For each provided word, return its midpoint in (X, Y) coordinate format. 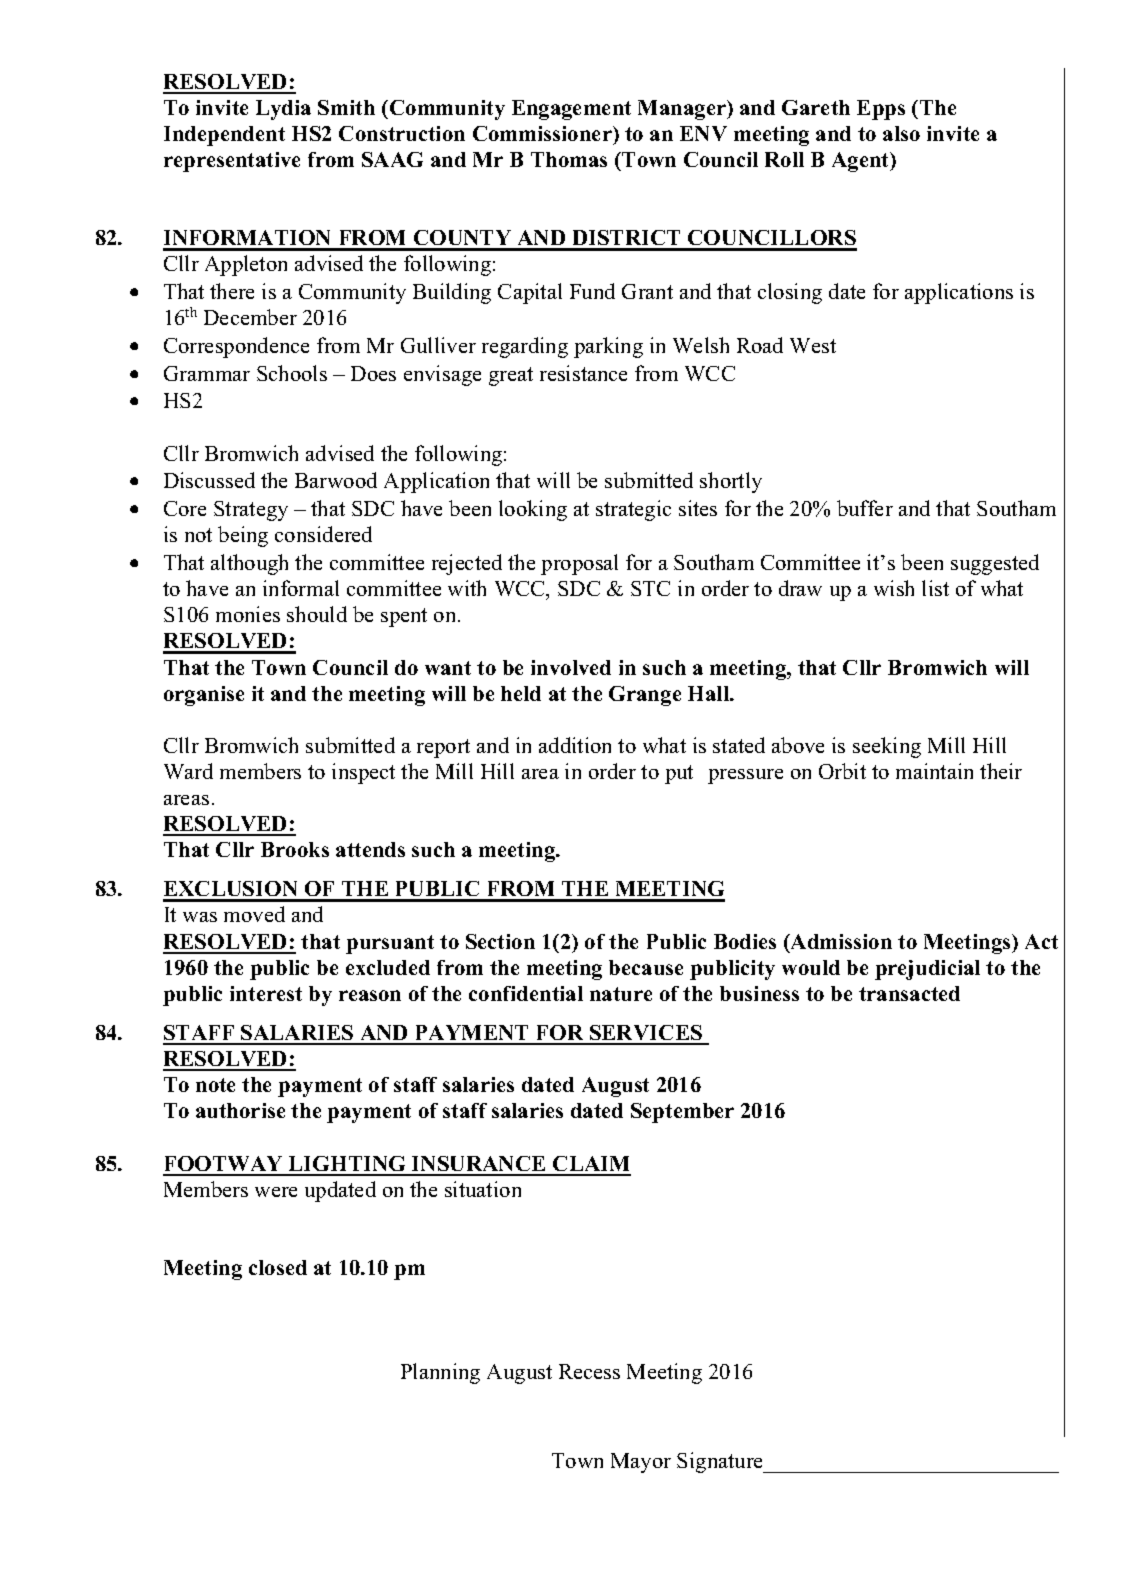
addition (575, 745)
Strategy (251, 511)
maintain (934, 771)
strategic (633, 510)
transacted (909, 993)
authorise (240, 1110)
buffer (865, 508)
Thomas (569, 159)
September (682, 1113)
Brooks (295, 849)
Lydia (283, 110)
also (901, 133)
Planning (440, 1373)
